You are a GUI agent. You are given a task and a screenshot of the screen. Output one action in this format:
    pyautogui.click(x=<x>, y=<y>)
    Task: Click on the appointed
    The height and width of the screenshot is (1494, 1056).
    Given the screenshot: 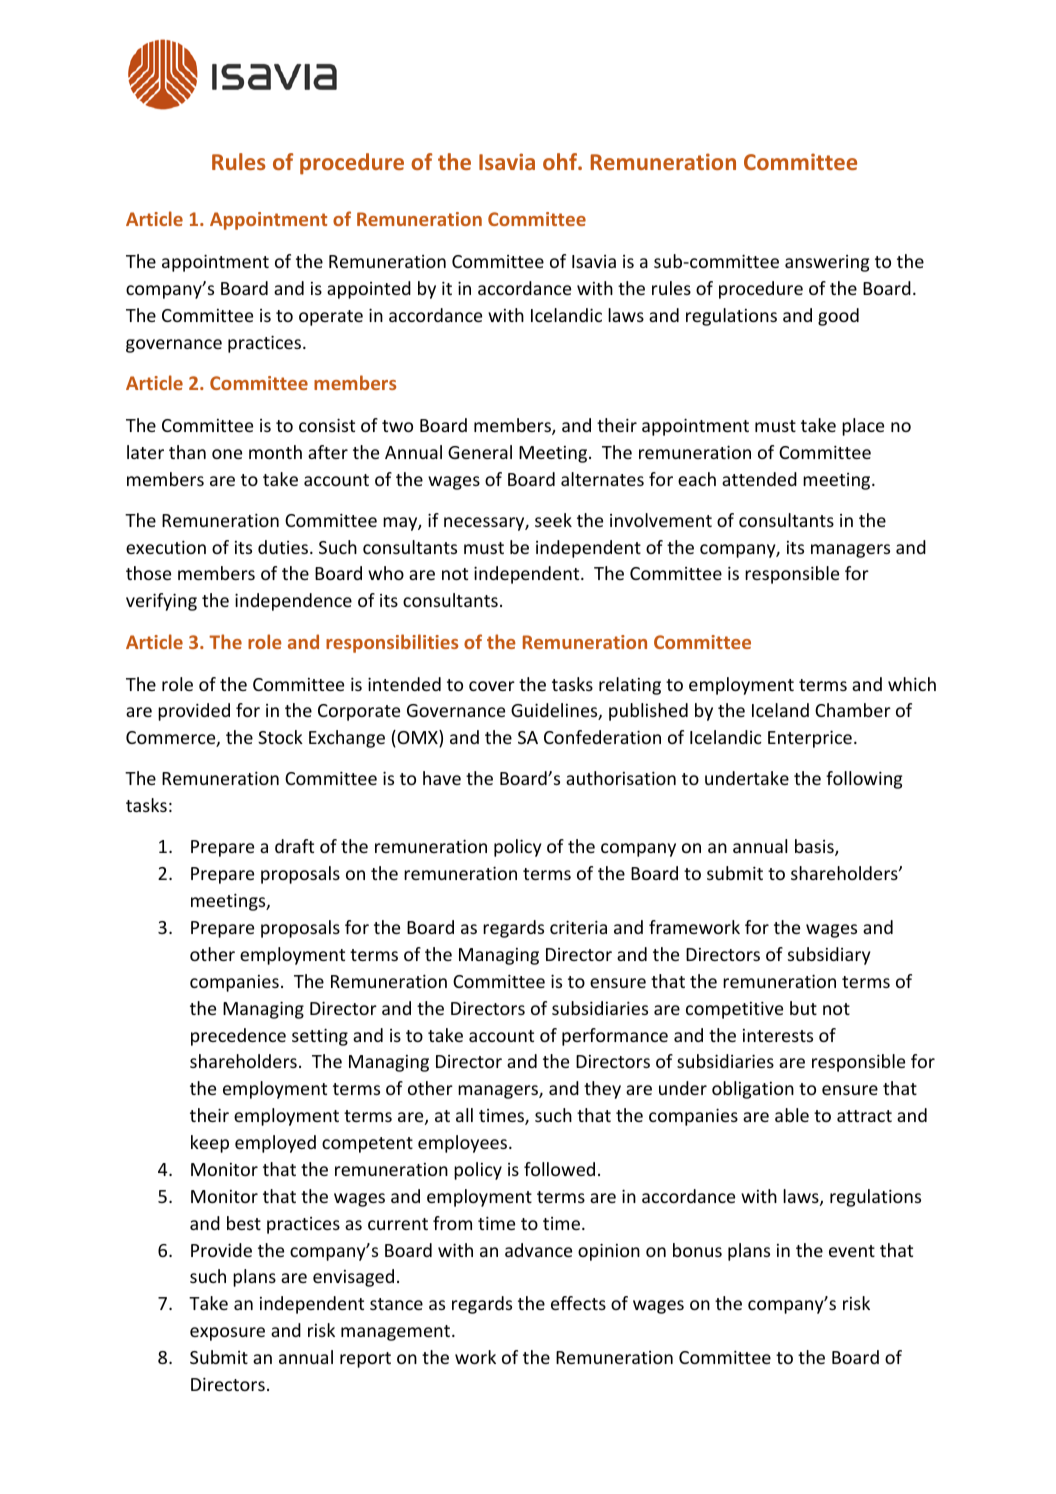 What is the action you would take?
    pyautogui.click(x=369, y=290)
